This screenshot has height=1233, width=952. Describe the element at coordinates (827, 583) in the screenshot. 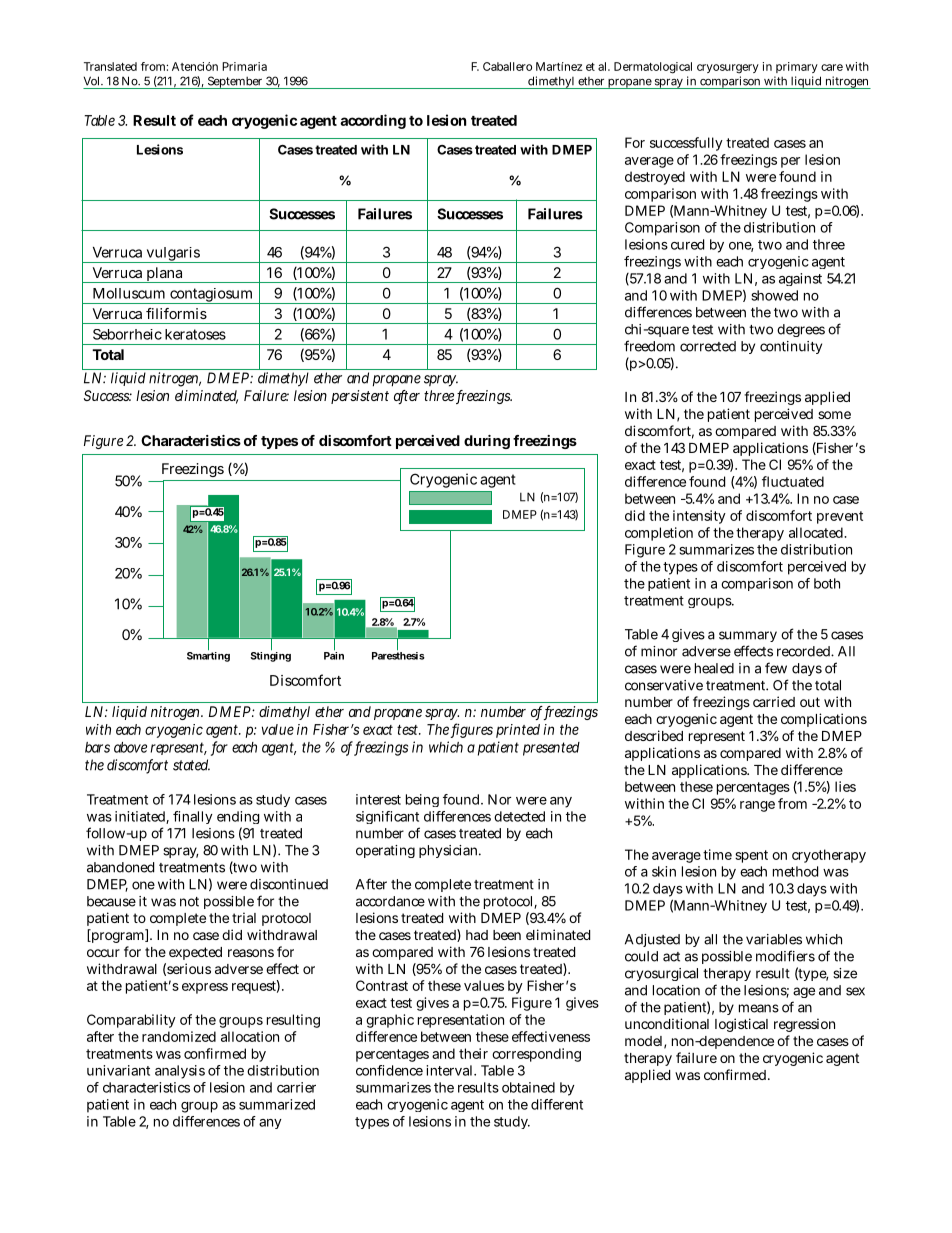

I see `both` at that location.
